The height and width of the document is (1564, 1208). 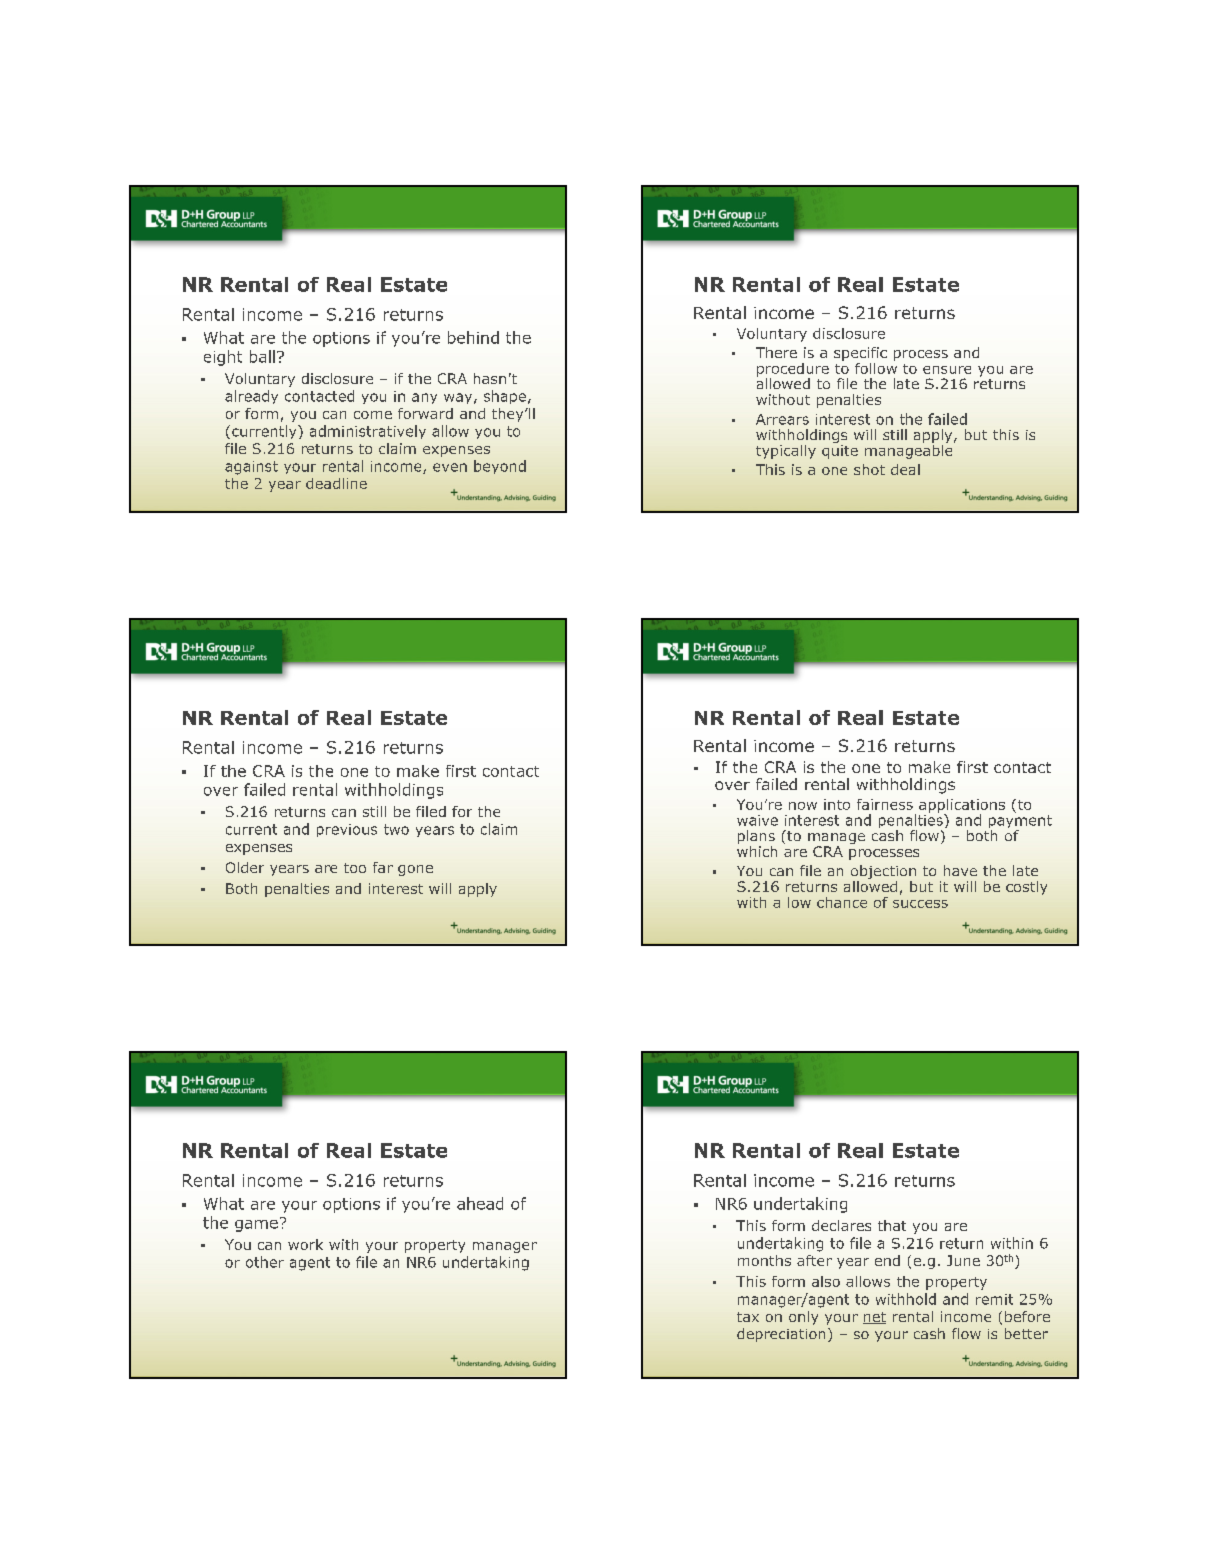 What do you see at coordinates (262, 356) in the document?
I see `ball` at bounding box center [262, 356].
